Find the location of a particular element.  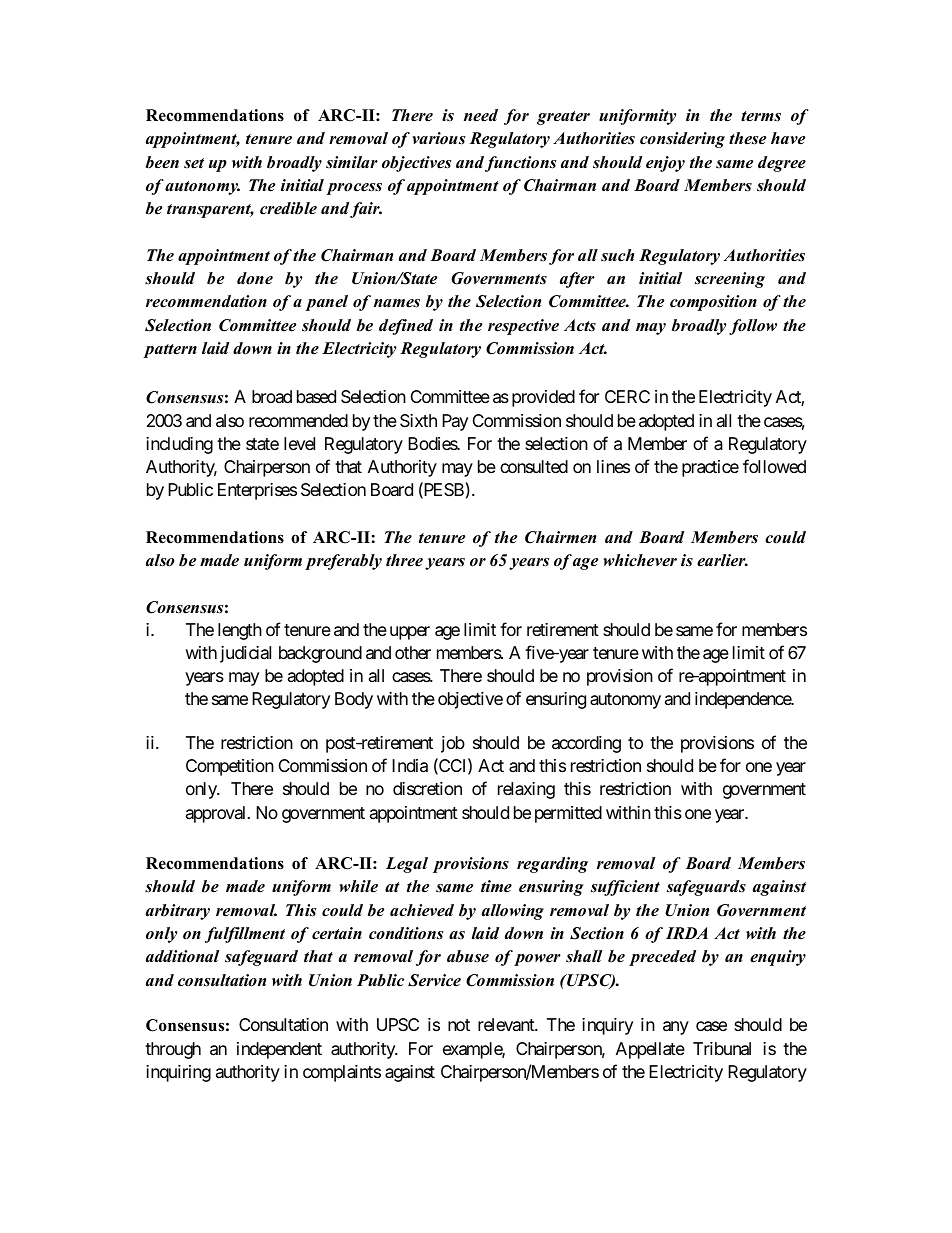

earlier is located at coordinates (722, 560).
